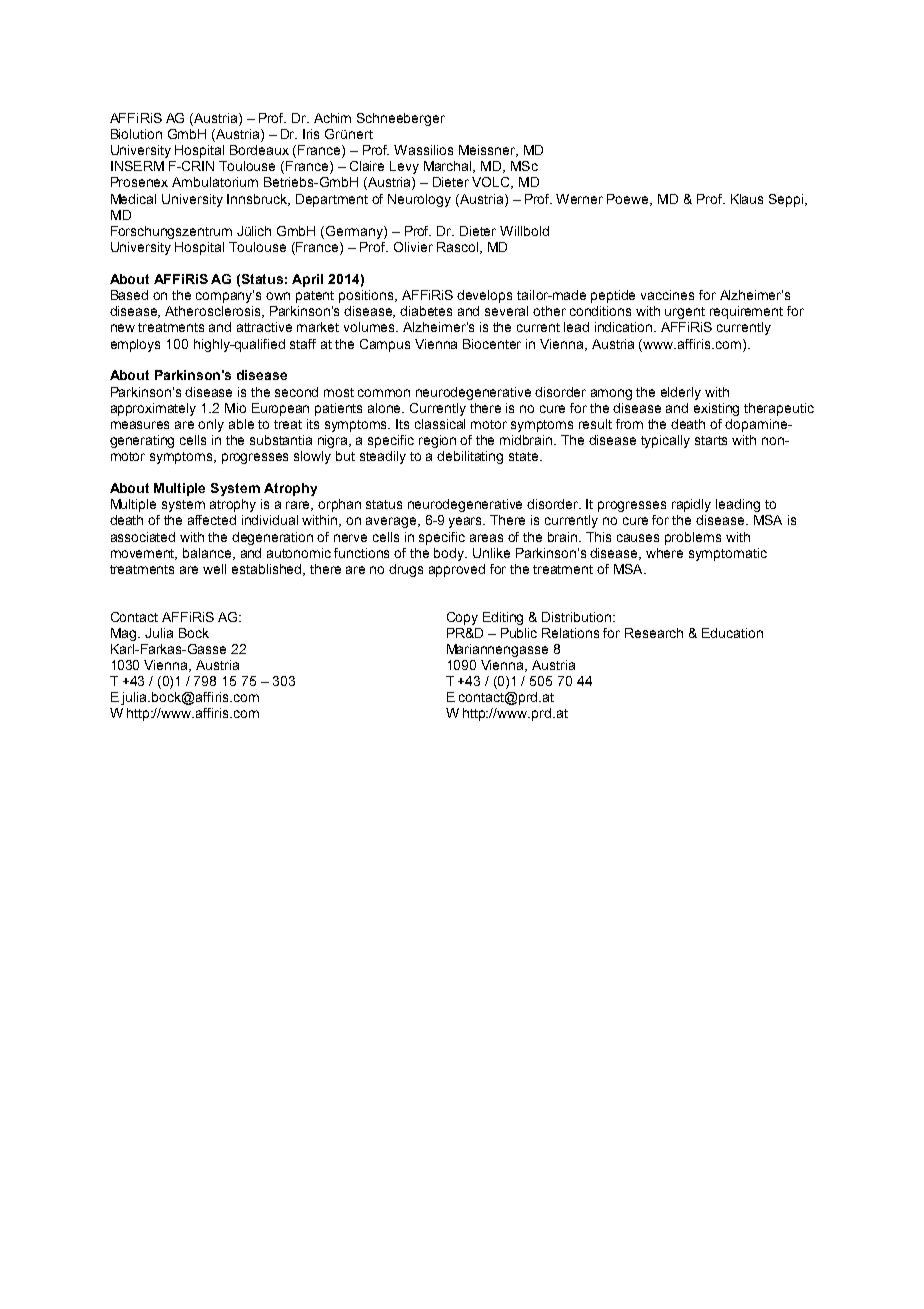  What do you see at coordinates (711, 440) in the screenshot?
I see `starts` at bounding box center [711, 440].
